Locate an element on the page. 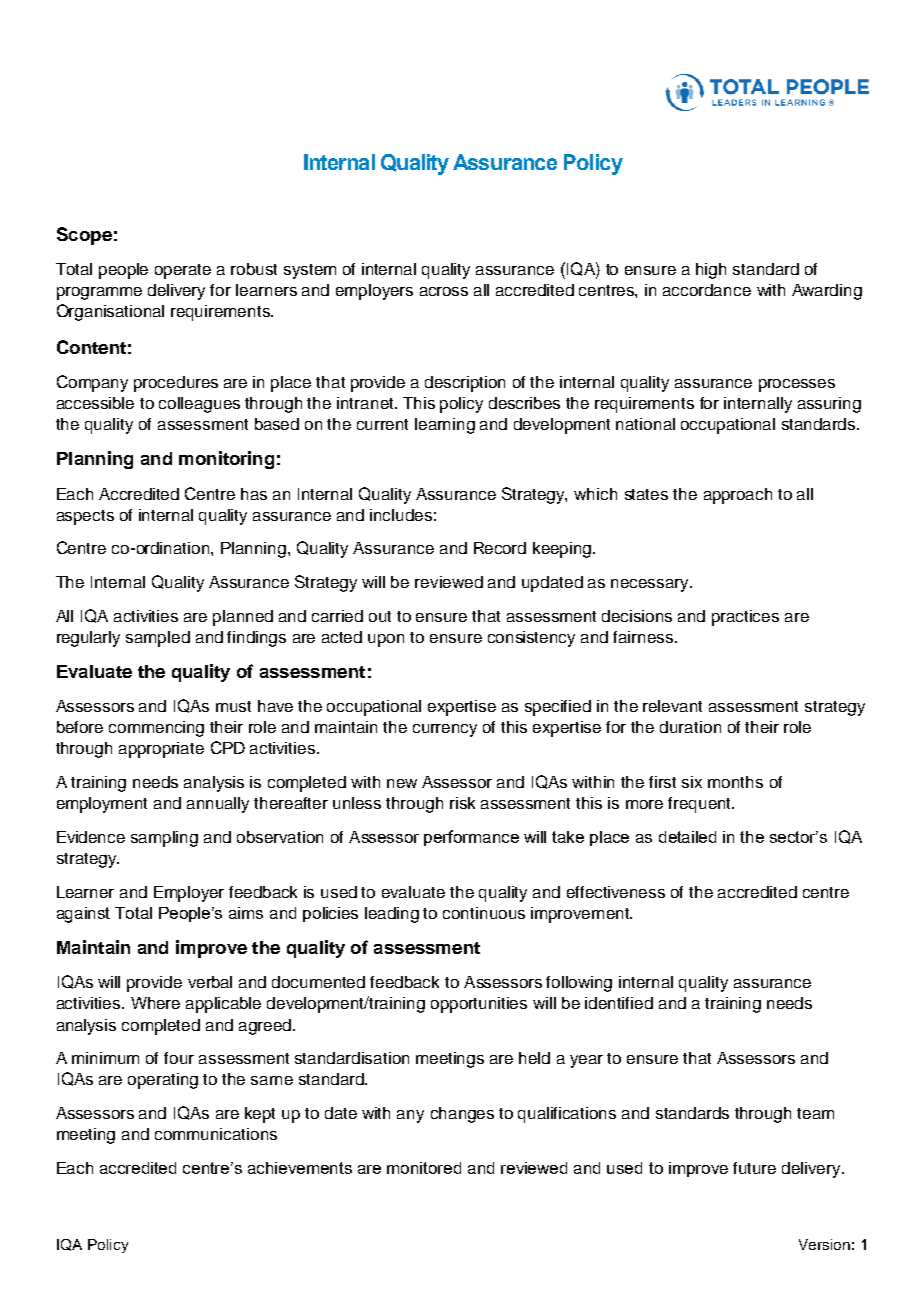  high is located at coordinates (711, 271).
